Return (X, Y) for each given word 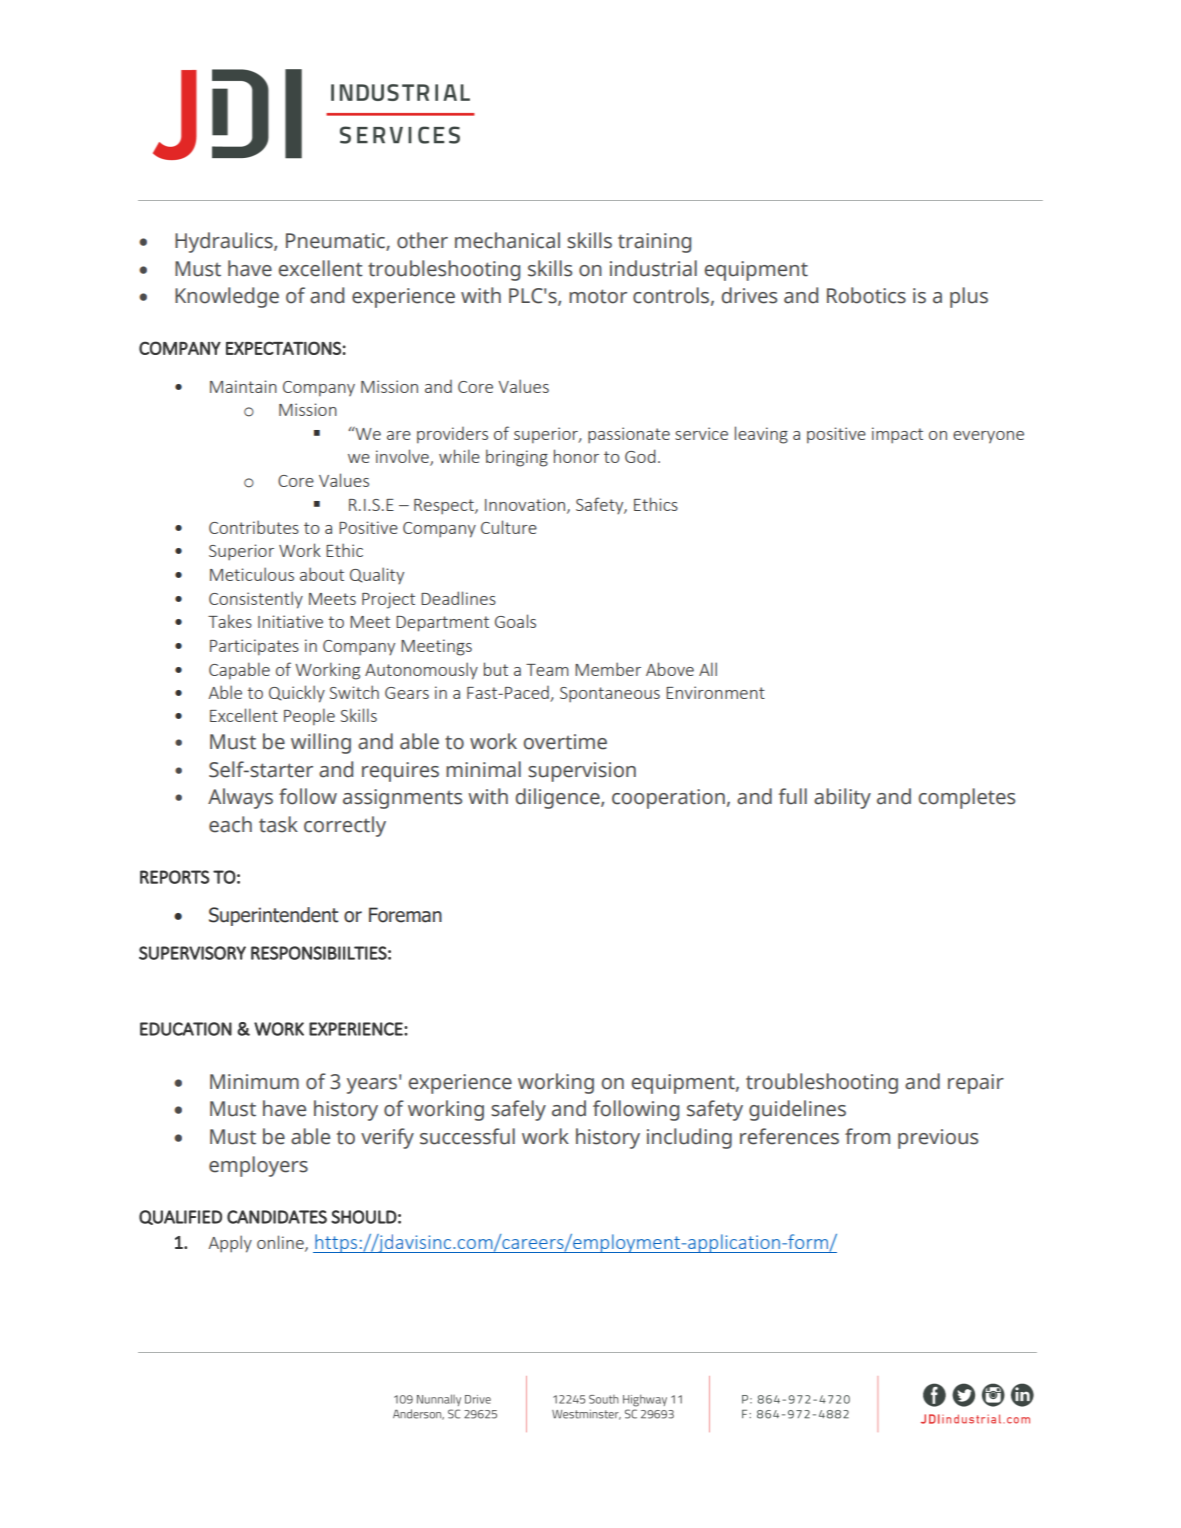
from (867, 1136)
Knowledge (227, 297)
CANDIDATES (277, 1217)
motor (598, 296)
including (689, 1138)
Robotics (866, 295)
